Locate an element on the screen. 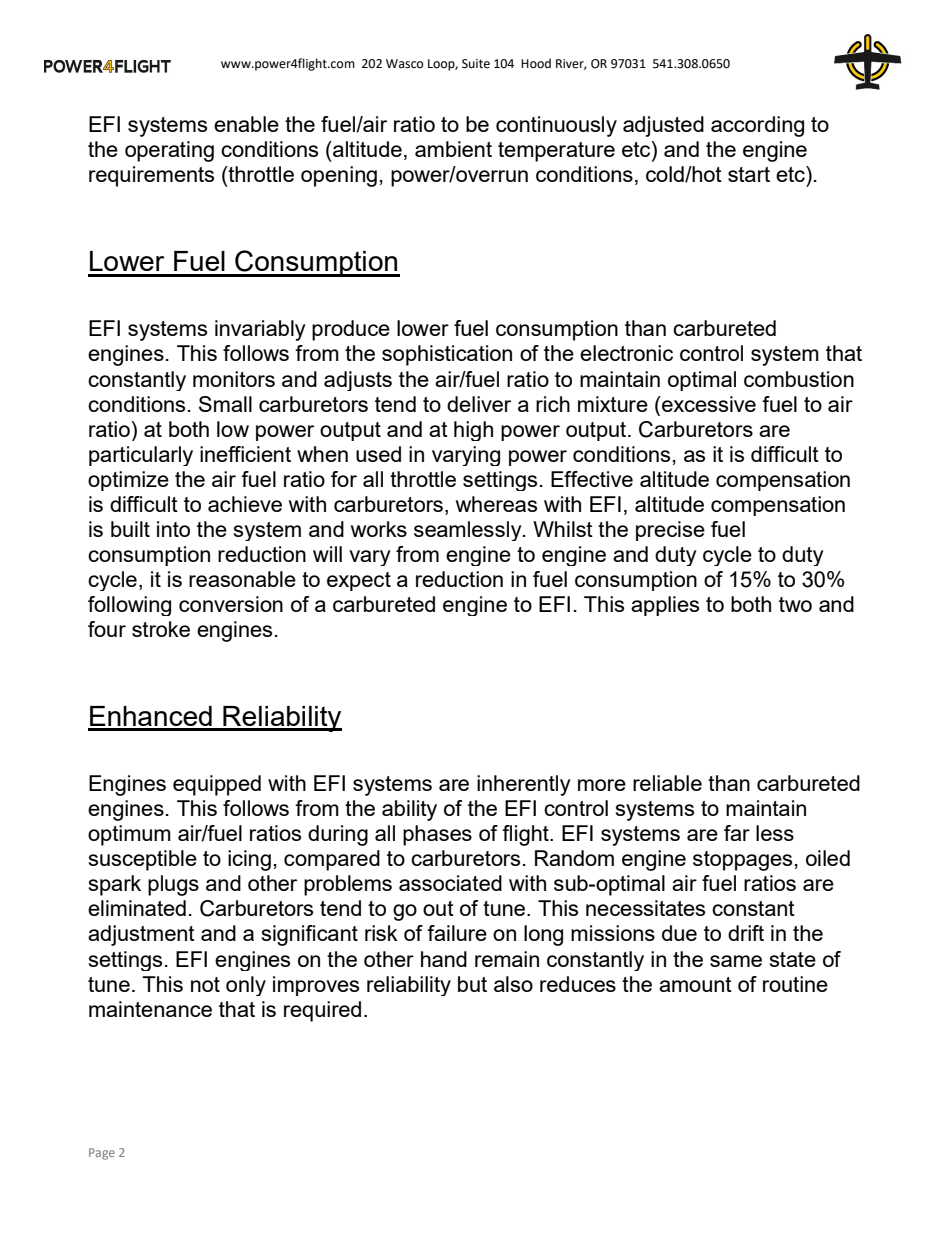  precise is located at coordinates (670, 531).
